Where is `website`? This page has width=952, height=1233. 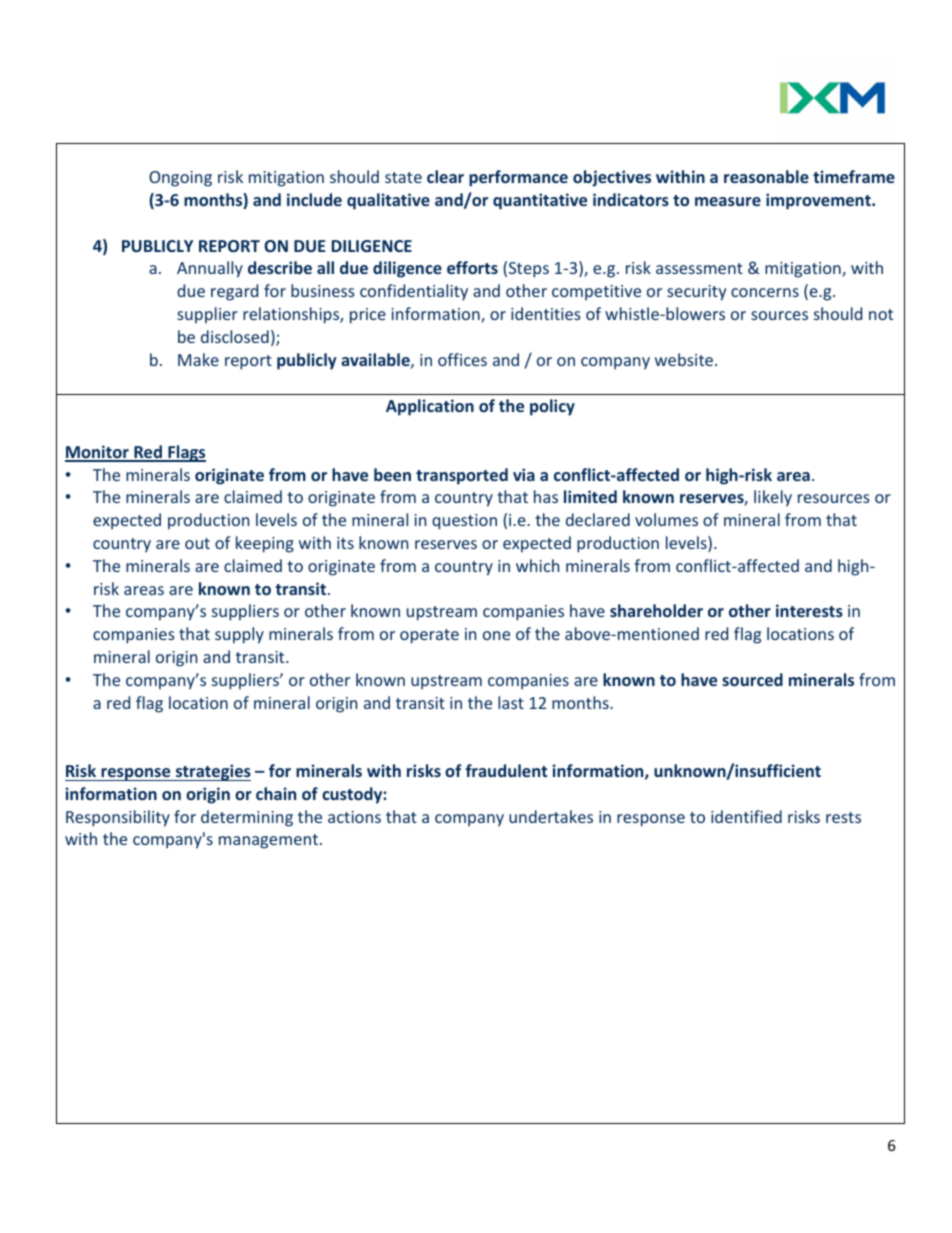
website is located at coordinates (685, 359).
